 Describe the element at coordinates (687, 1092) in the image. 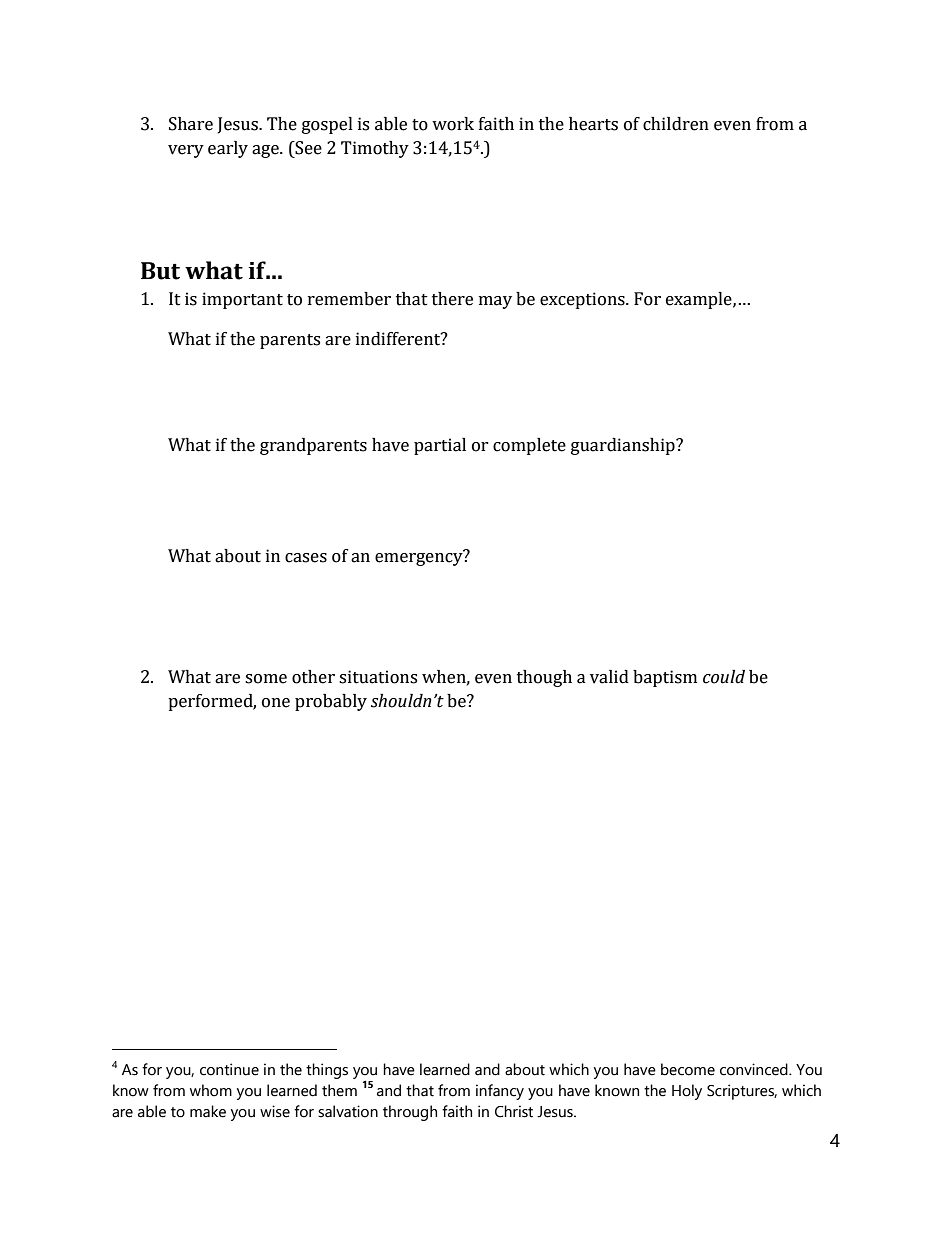

I see `Holy` at that location.
